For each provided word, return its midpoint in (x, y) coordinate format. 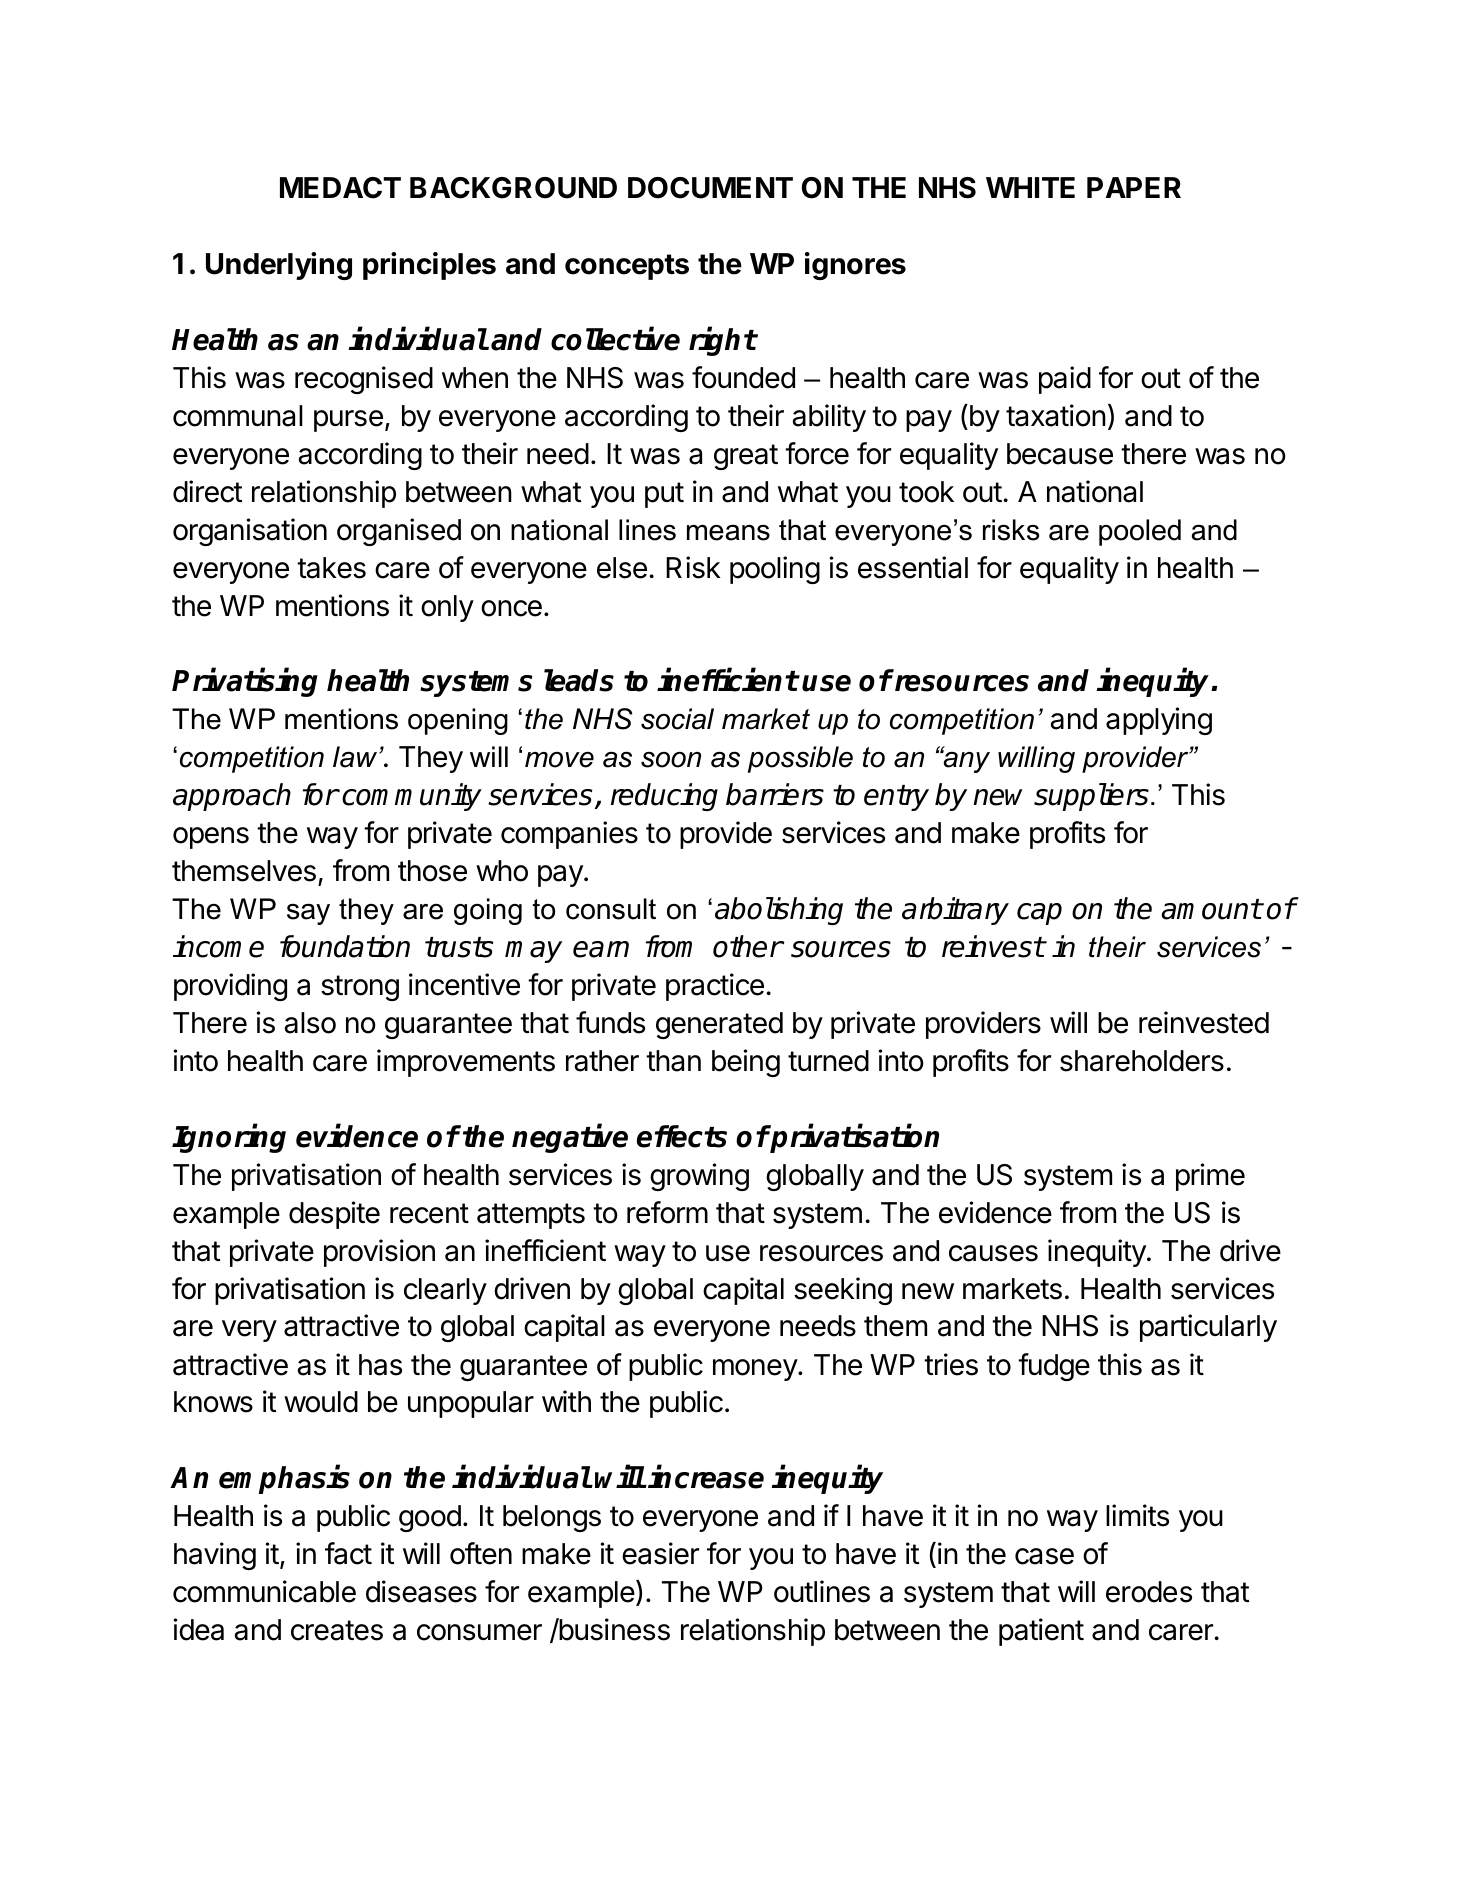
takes (331, 568)
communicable (264, 1591)
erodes (1149, 1592)
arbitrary (955, 911)
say (308, 914)
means (728, 533)
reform (667, 1212)
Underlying (279, 266)
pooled (1140, 532)
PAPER (1134, 187)
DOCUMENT (710, 188)
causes (993, 1253)
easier (660, 1553)
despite (334, 1215)
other (748, 946)
